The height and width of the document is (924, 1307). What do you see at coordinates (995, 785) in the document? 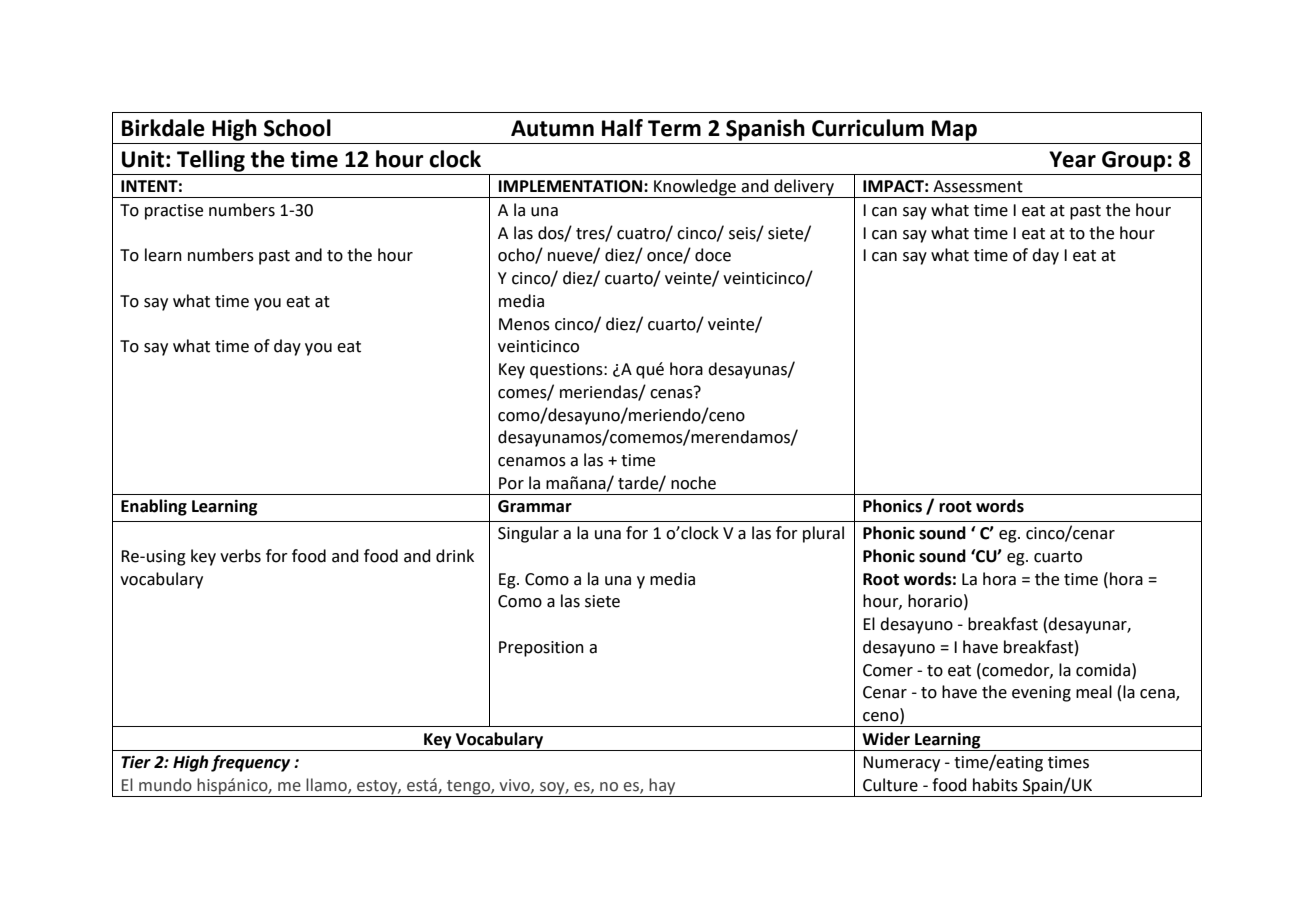
I see `habits` at bounding box center [995, 785].
